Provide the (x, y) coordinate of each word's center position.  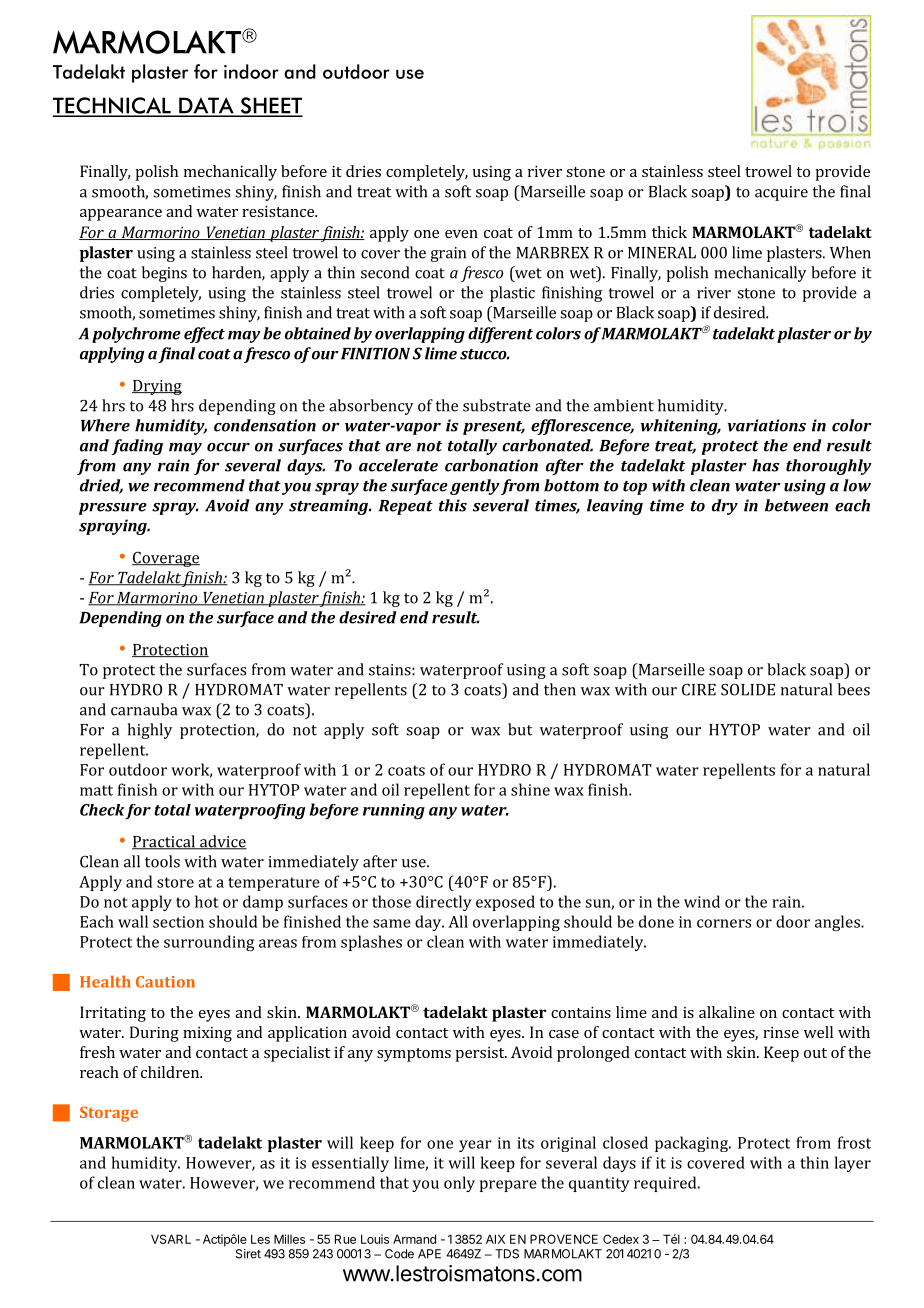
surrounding (209, 943)
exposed (505, 903)
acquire (781, 193)
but (520, 729)
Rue (345, 1239)
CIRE (699, 690)
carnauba (144, 709)
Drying (157, 387)
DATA (206, 106)
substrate (497, 405)
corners (724, 923)
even (461, 234)
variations (767, 425)
